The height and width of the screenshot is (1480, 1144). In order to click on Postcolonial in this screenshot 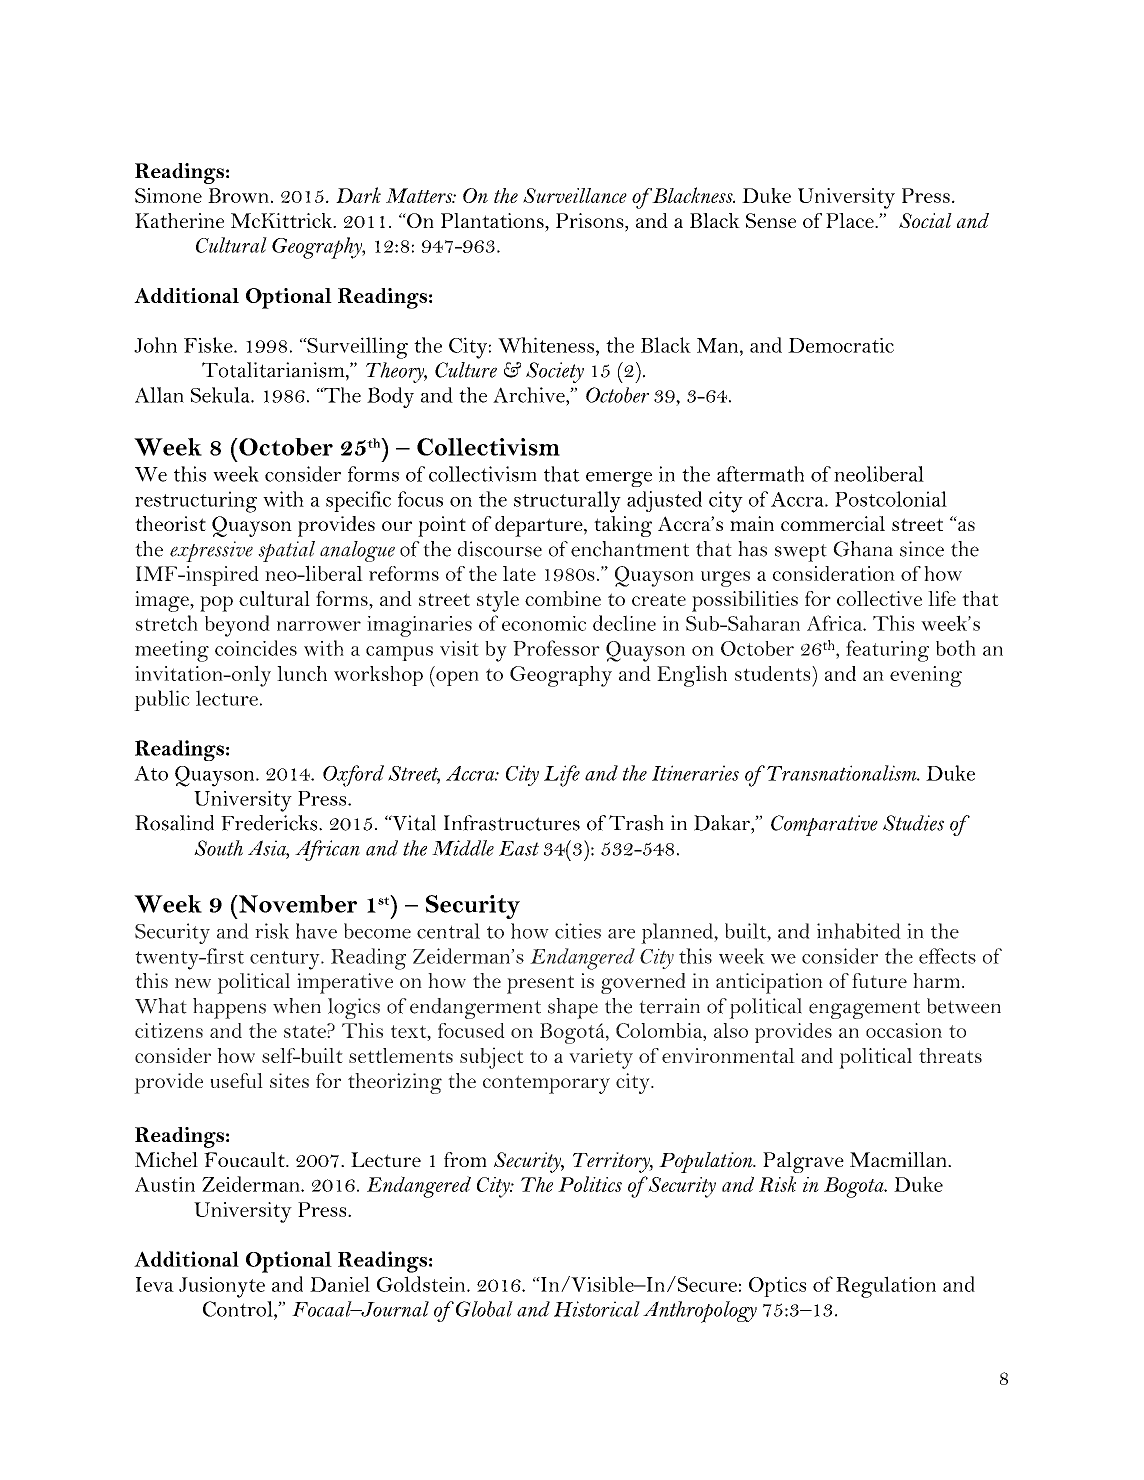, I will do `click(891, 499)`.
